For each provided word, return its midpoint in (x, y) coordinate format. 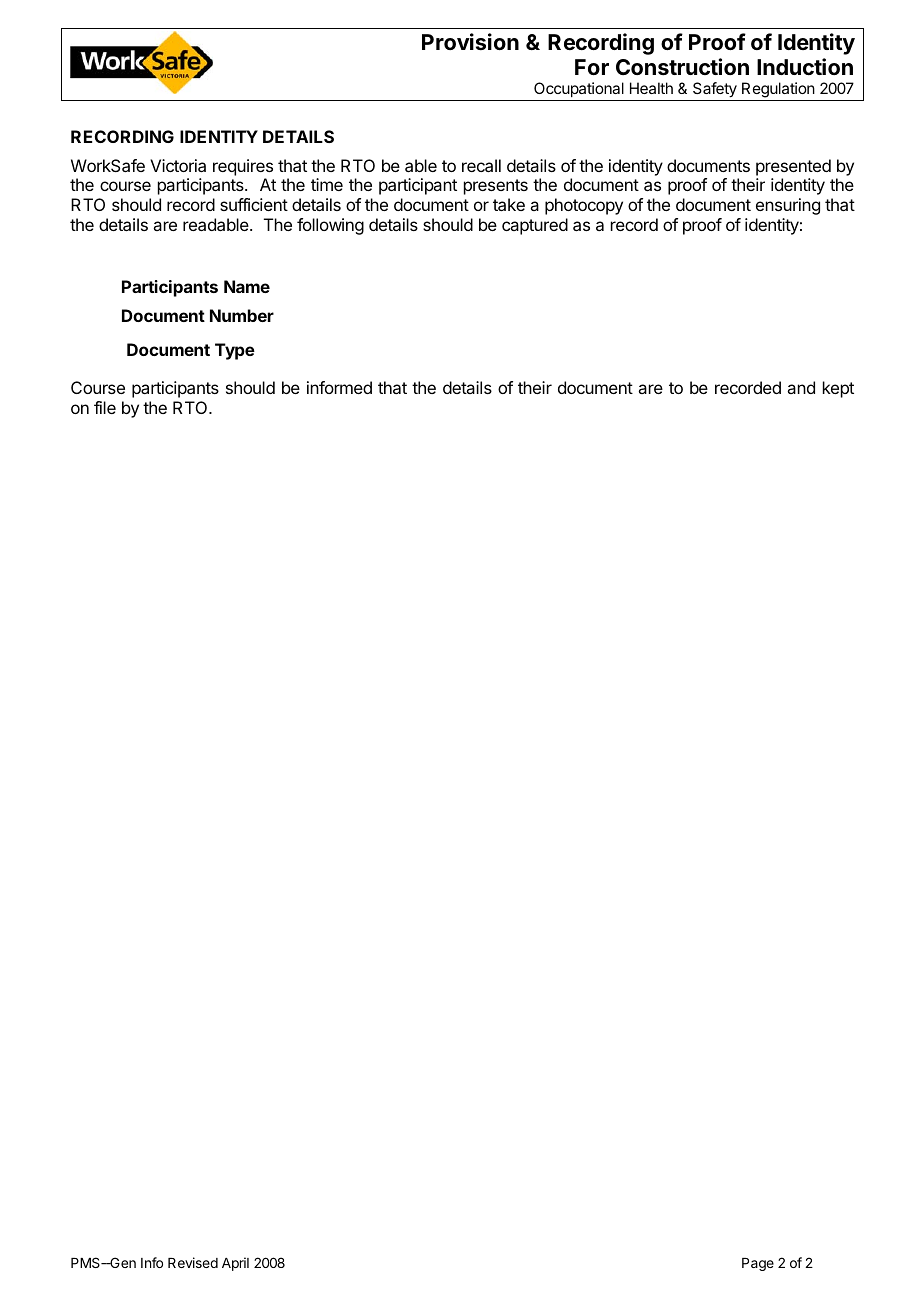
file (105, 407)
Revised (193, 1262)
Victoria (178, 165)
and (801, 387)
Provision (470, 42)
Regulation (778, 91)
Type (235, 351)
